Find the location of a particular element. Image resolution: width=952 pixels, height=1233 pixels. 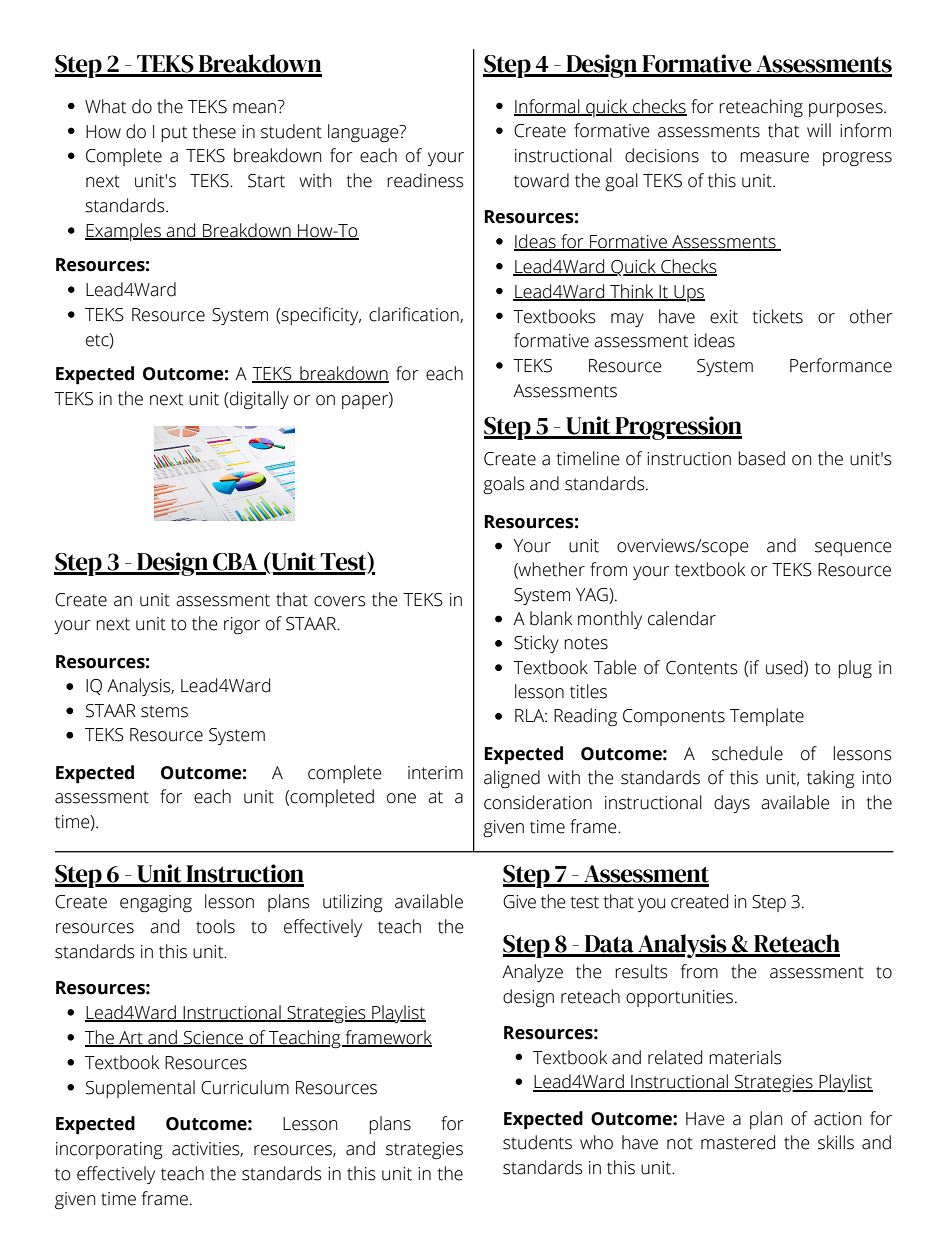

rigor is located at coordinates (242, 625).
